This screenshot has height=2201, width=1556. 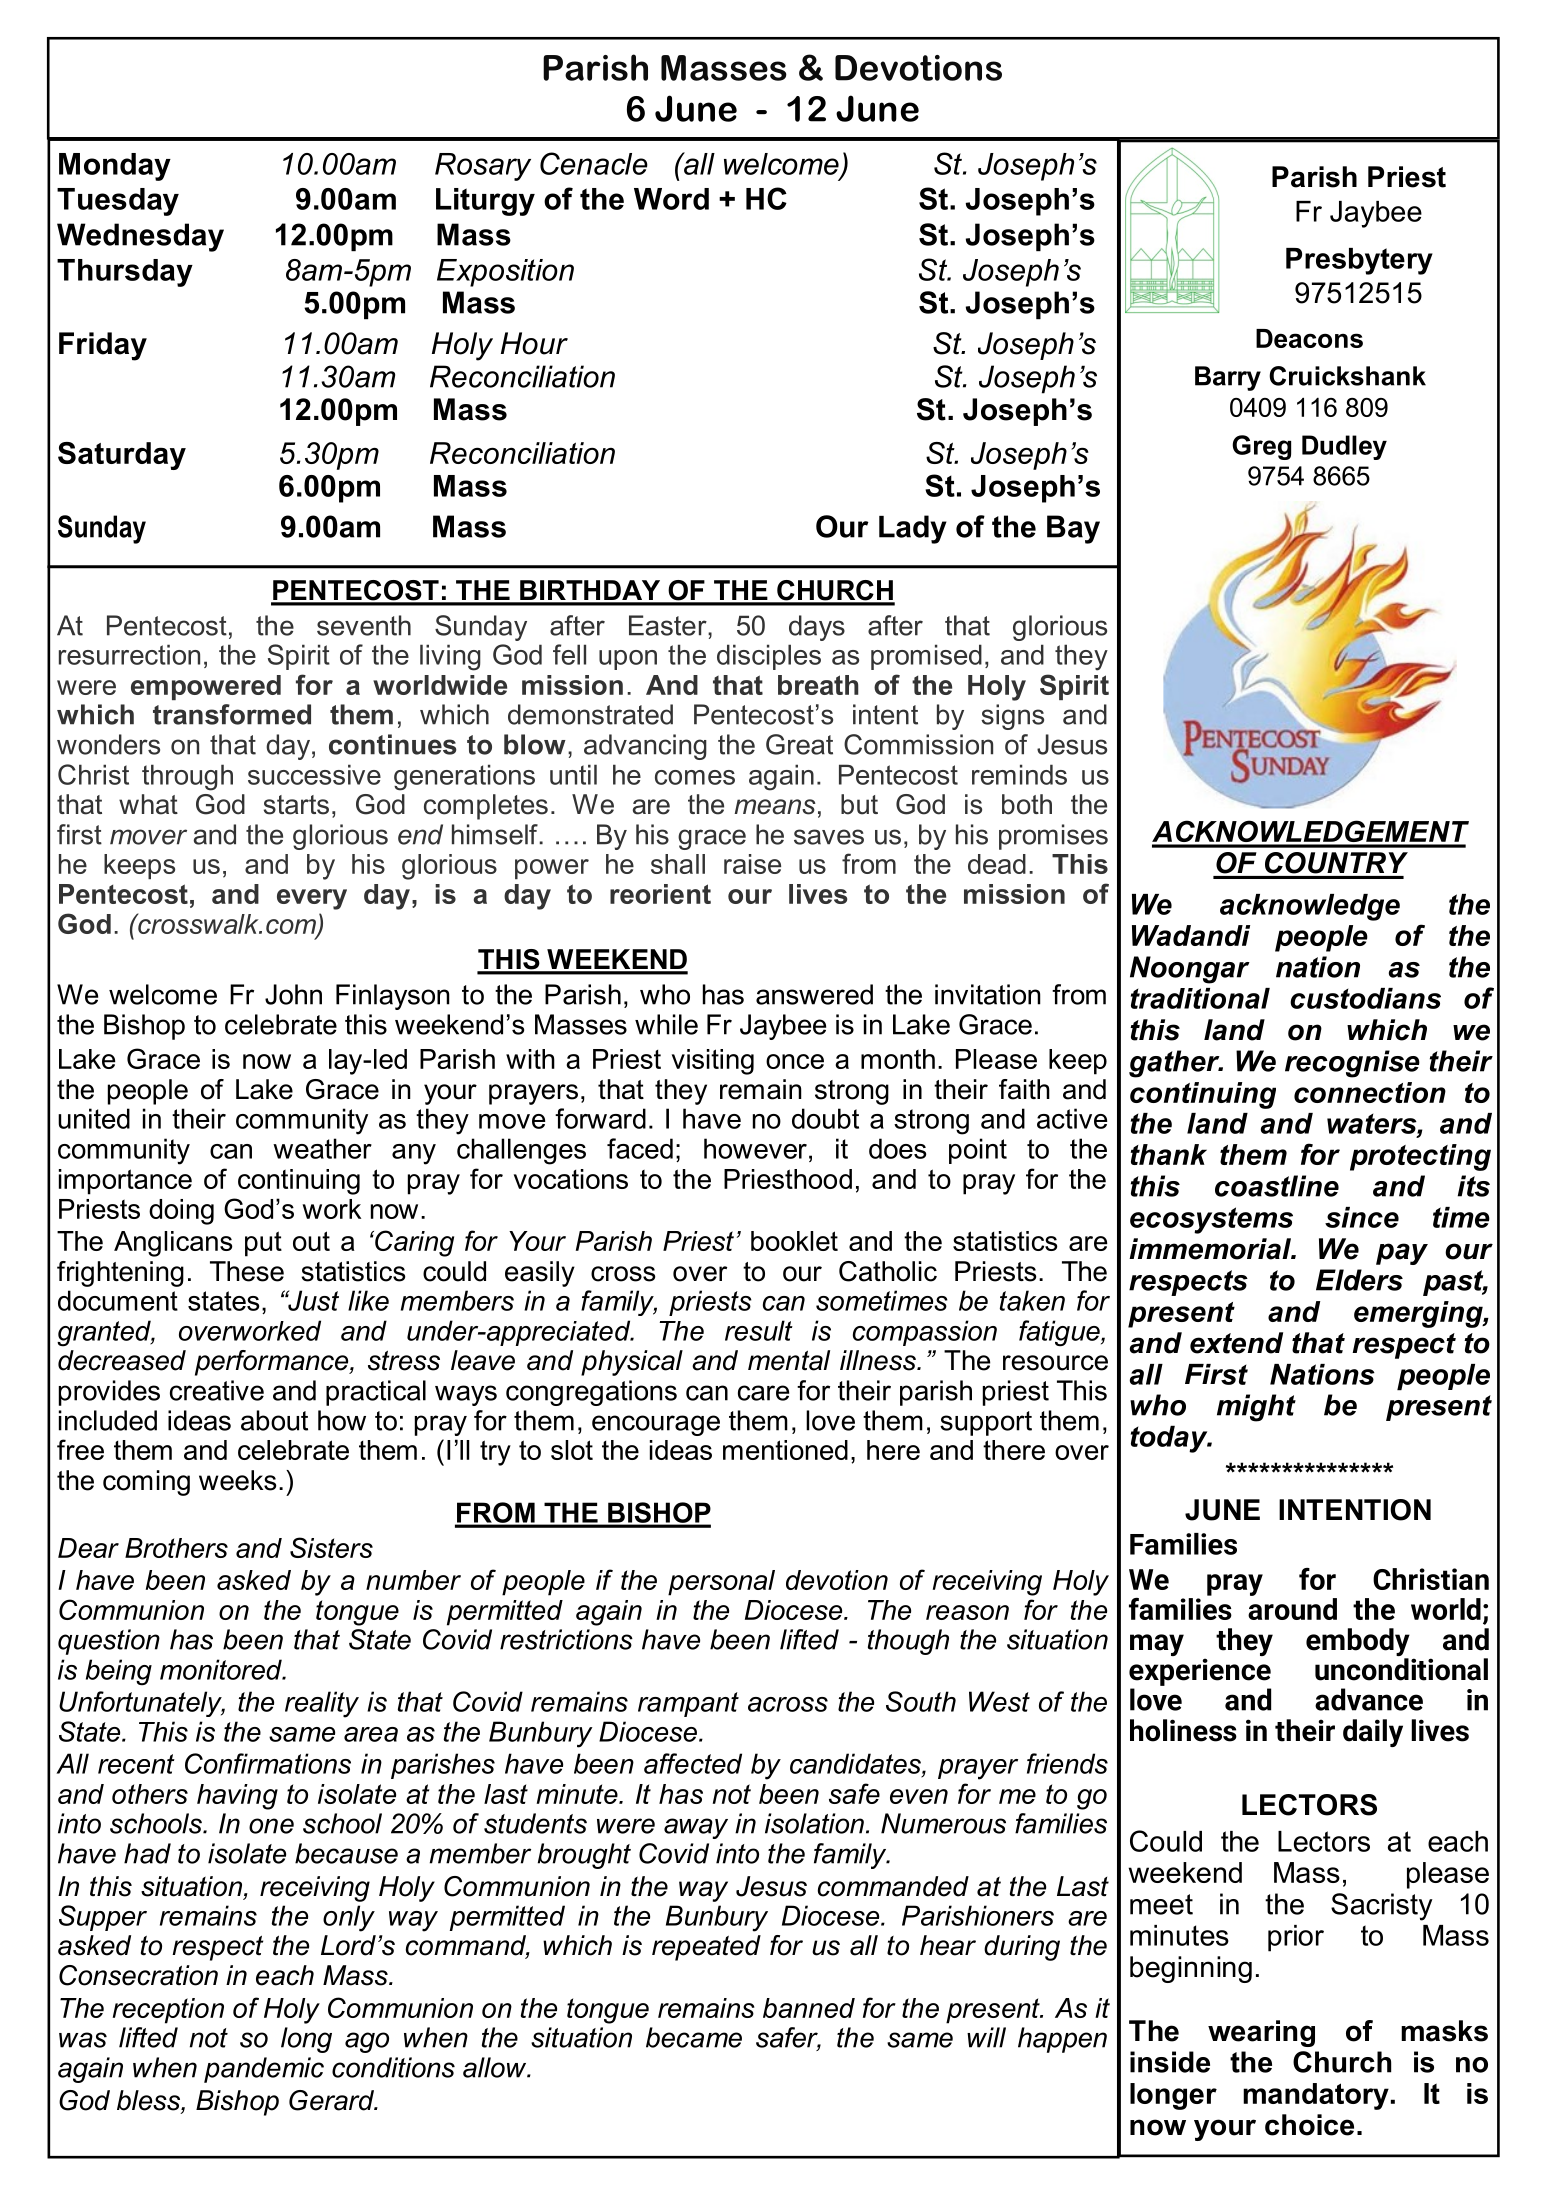 I want to click on Deacons, so click(x=1309, y=338).
